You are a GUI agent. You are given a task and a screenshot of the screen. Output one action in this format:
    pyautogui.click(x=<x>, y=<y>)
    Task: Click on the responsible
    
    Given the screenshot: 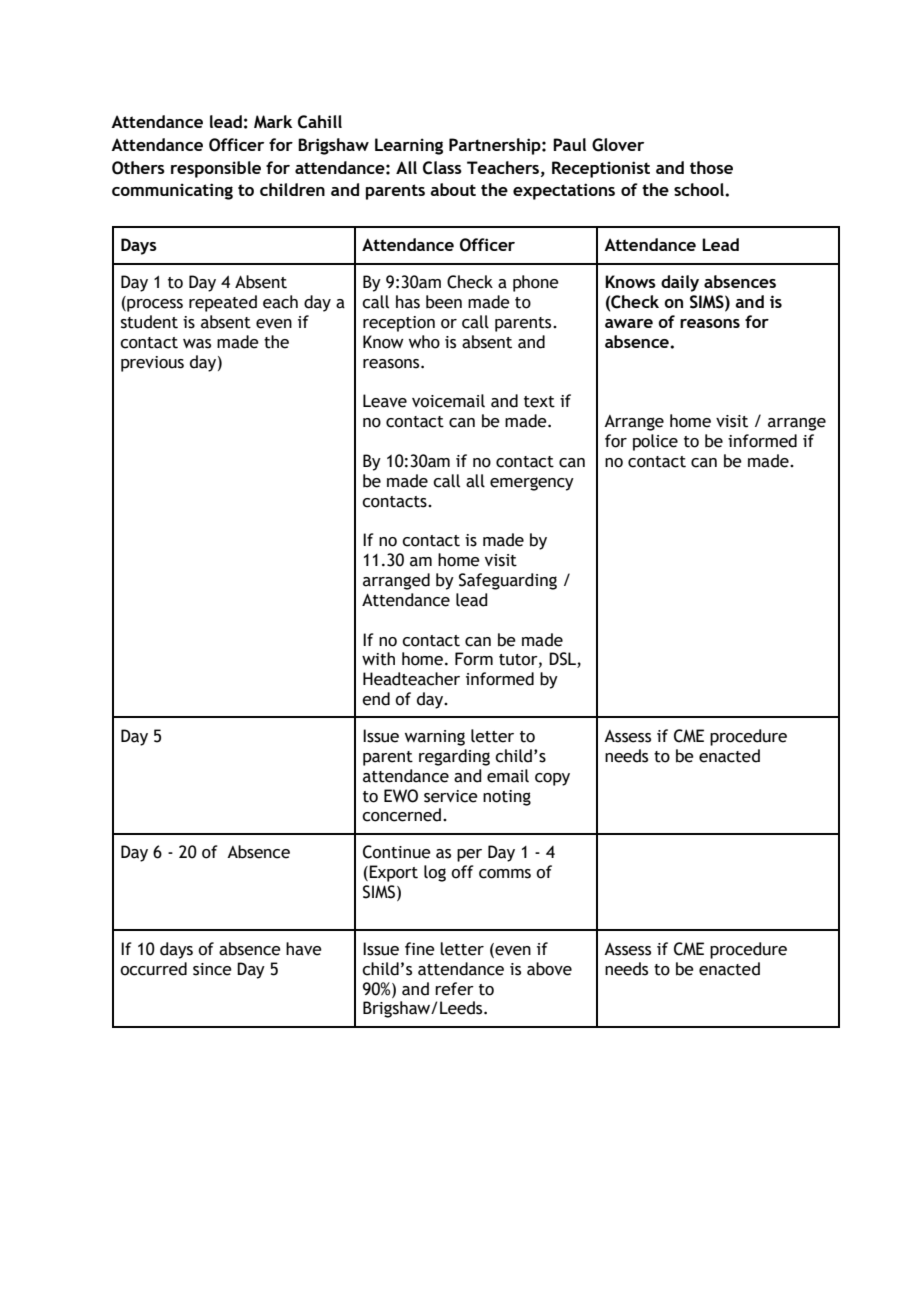 What is the action you would take?
    pyautogui.click(x=216, y=169)
